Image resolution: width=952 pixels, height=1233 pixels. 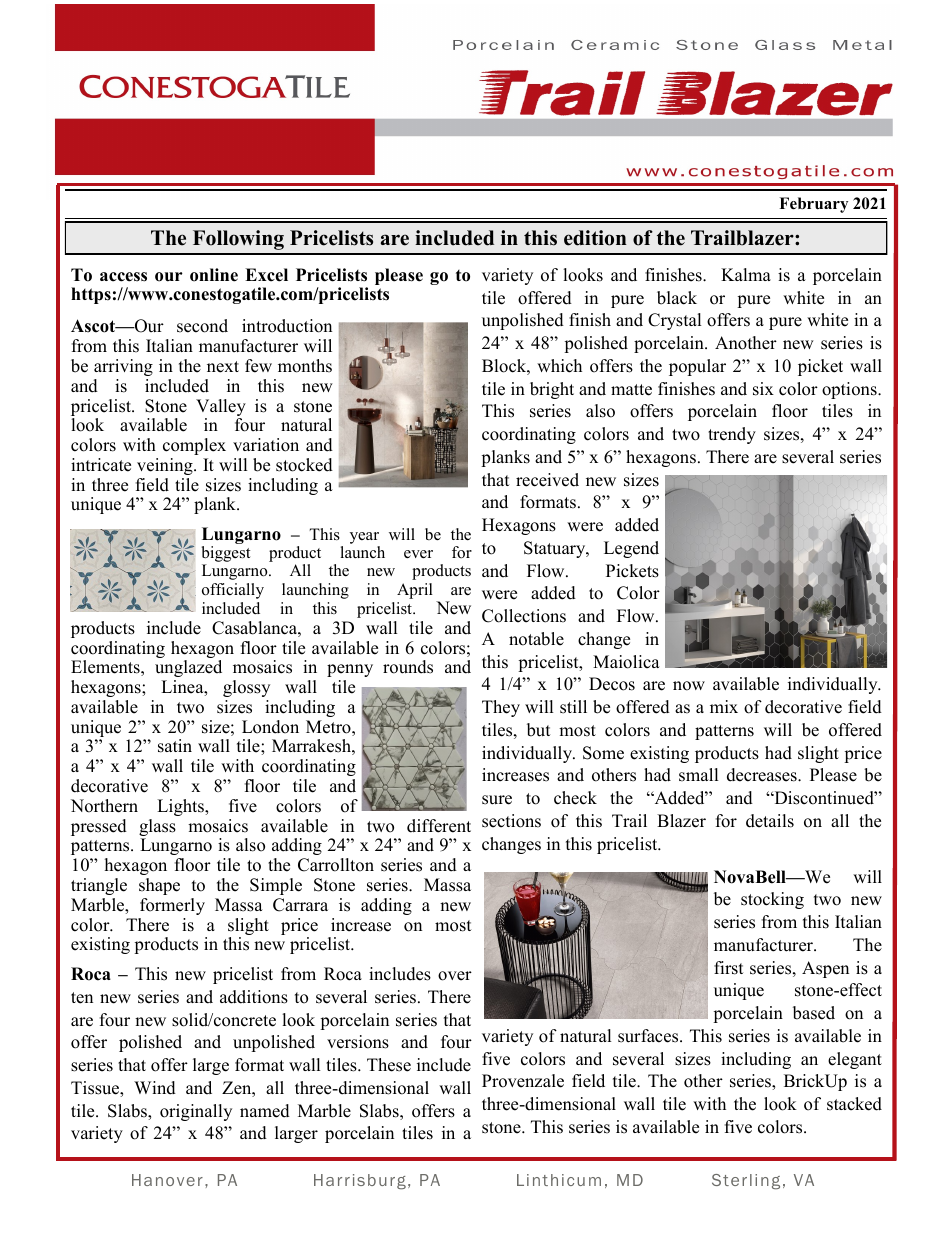 I want to click on Harrisburg, so click(x=360, y=1182).
